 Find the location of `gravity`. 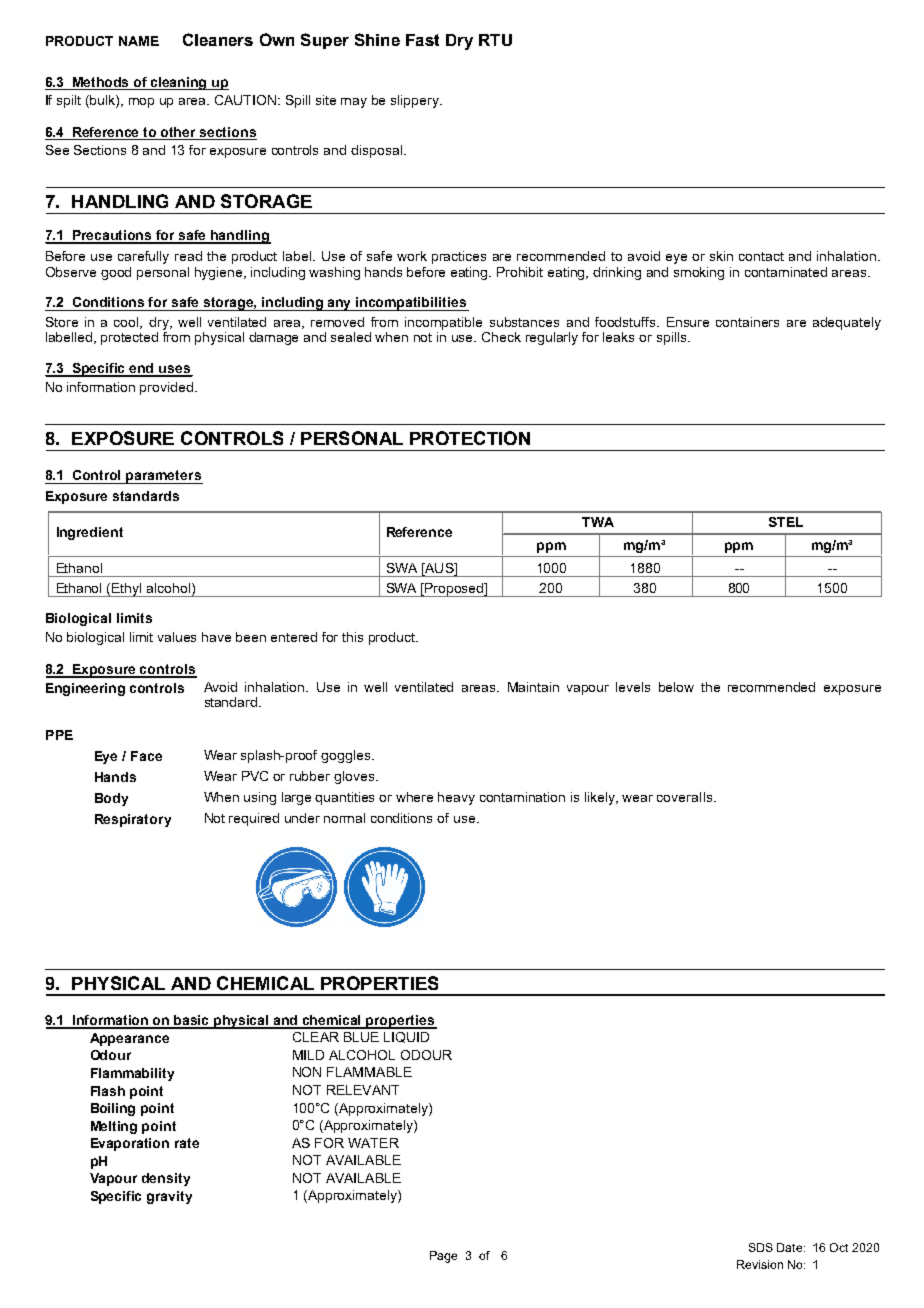

gravity is located at coordinates (169, 1197).
